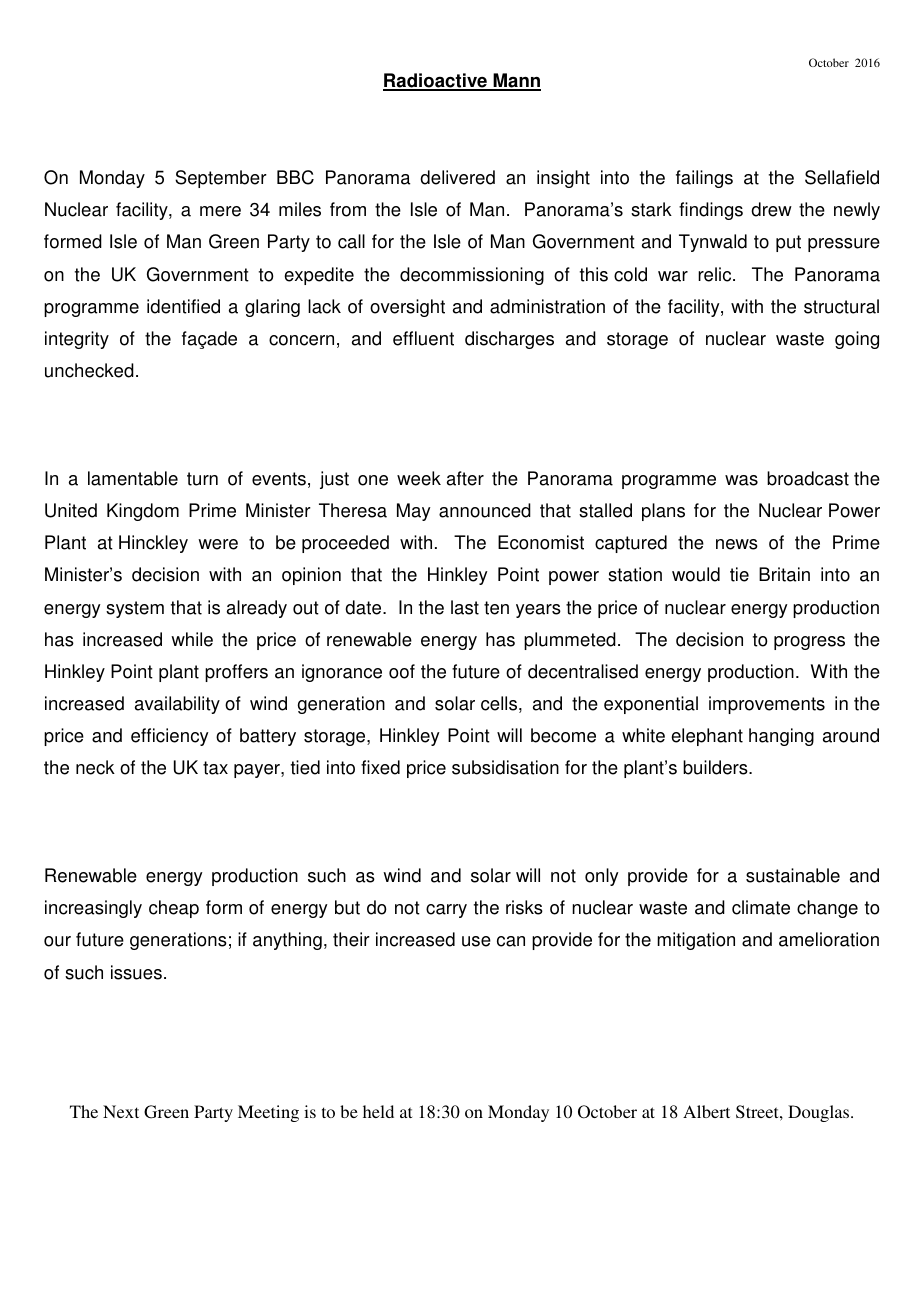  Describe the element at coordinates (857, 340) in the page. I see `going` at that location.
